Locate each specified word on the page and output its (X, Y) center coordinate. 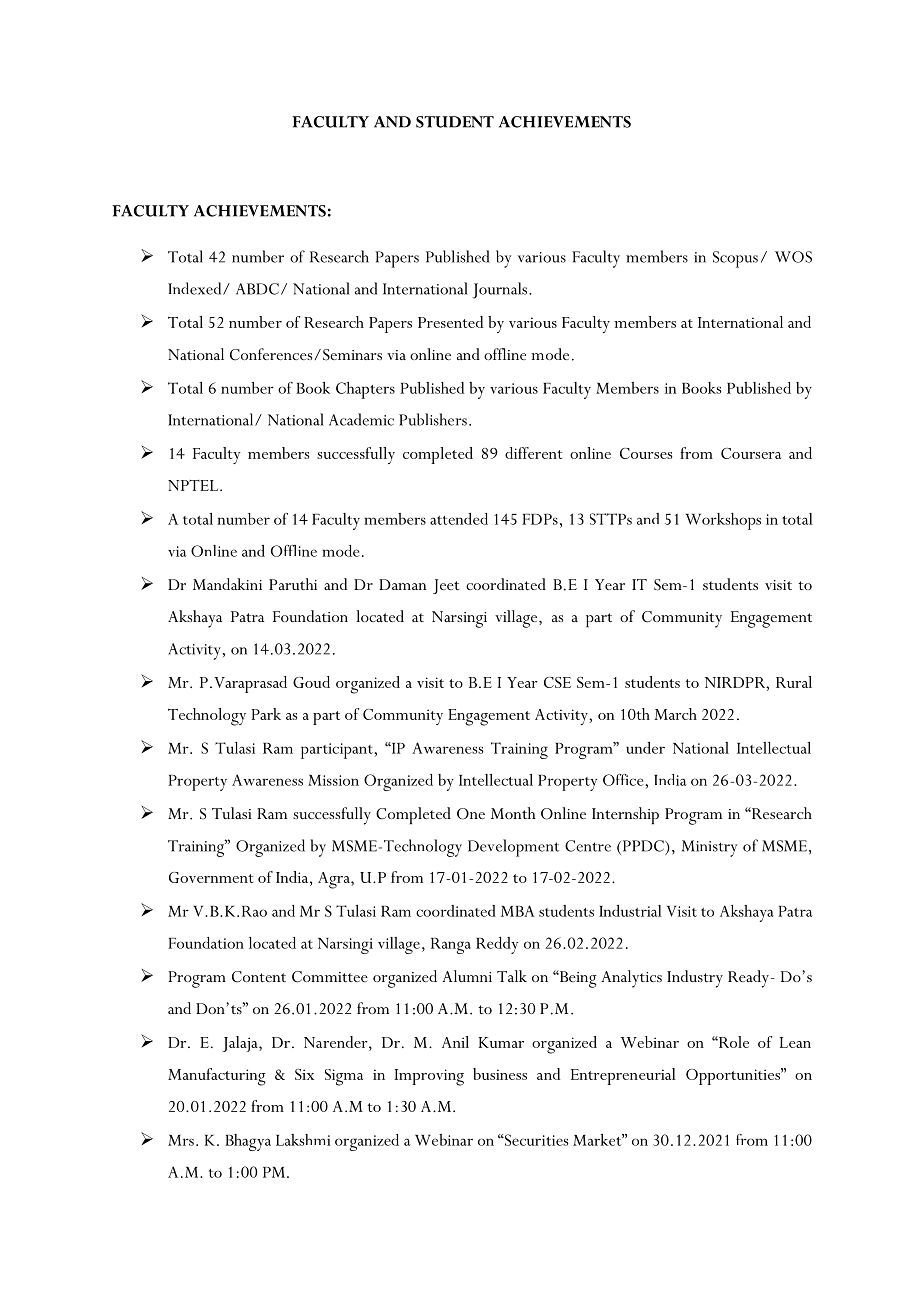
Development (513, 848)
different (533, 453)
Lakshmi (303, 1140)
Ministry (709, 848)
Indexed (196, 288)
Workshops (723, 521)
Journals (501, 290)
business (500, 1074)
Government (211, 877)
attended (459, 519)
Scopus (735, 259)
